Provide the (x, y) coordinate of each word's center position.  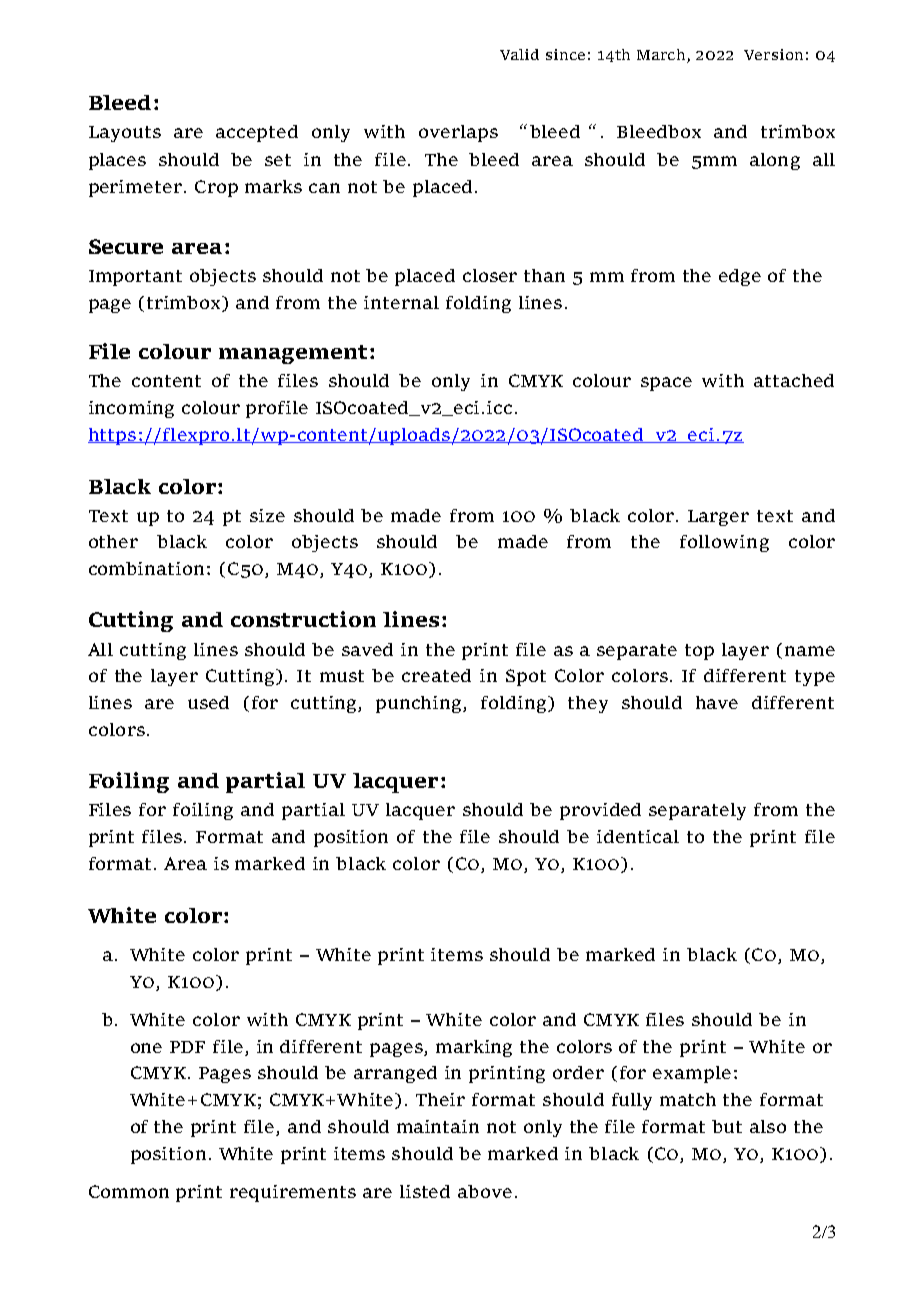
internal (401, 302)
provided (600, 811)
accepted (257, 133)
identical (638, 836)
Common (129, 1191)
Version (773, 54)
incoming (131, 409)
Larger (718, 518)
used (208, 702)
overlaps (458, 133)
